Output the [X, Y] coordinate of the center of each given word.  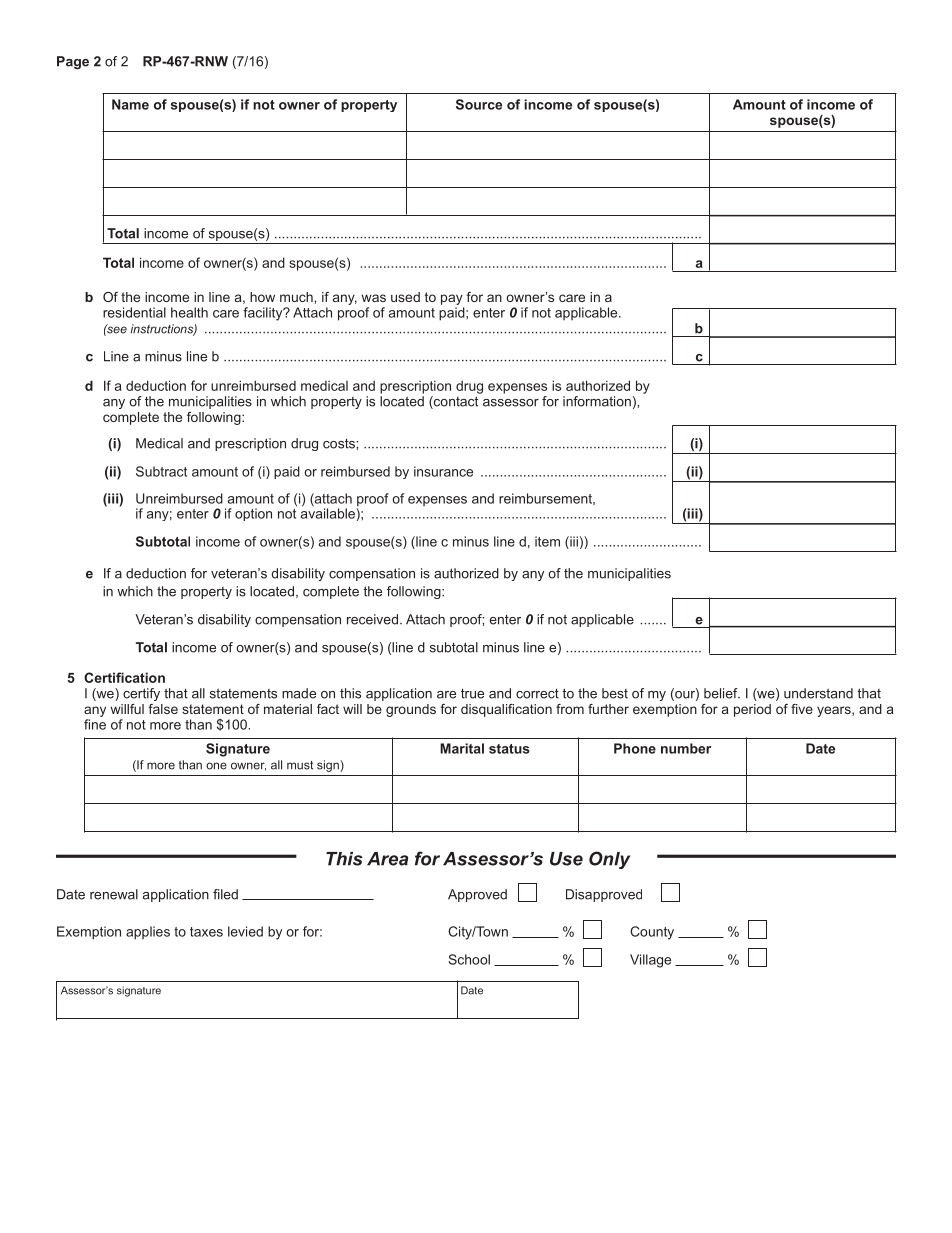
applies [148, 933]
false [163, 709]
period [752, 710]
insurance [443, 471]
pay [452, 299]
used [405, 297]
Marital [462, 748]
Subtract [161, 471]
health [189, 312]
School [469, 959]
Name [130, 104]
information [597, 401]
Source [479, 104]
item [547, 541]
